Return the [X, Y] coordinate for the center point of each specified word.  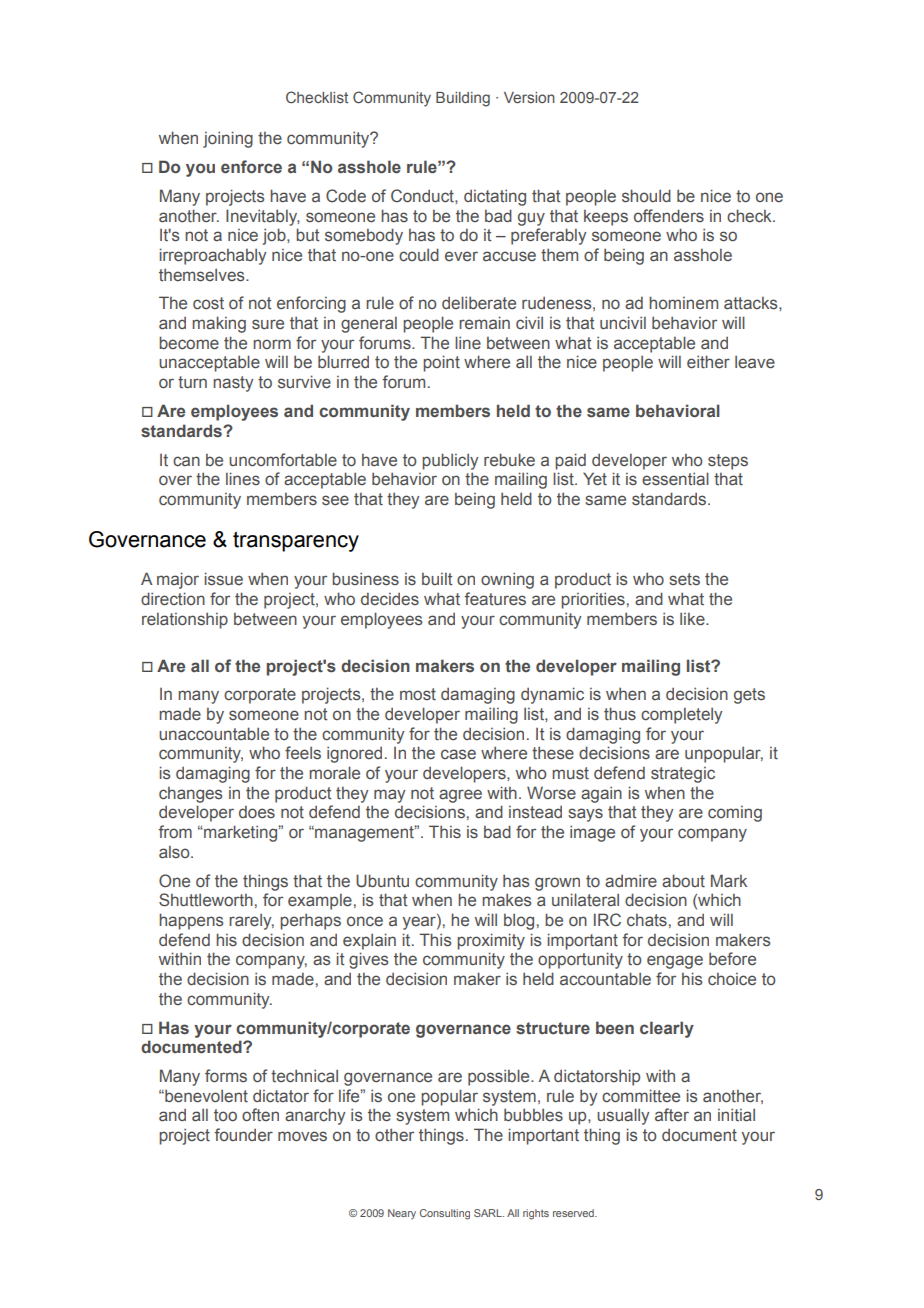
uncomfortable [283, 460]
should [646, 196]
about [683, 881]
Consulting [445, 1214]
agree [460, 796]
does [257, 812]
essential [675, 479]
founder [244, 1134]
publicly [450, 461]
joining [228, 139]
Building [463, 99]
